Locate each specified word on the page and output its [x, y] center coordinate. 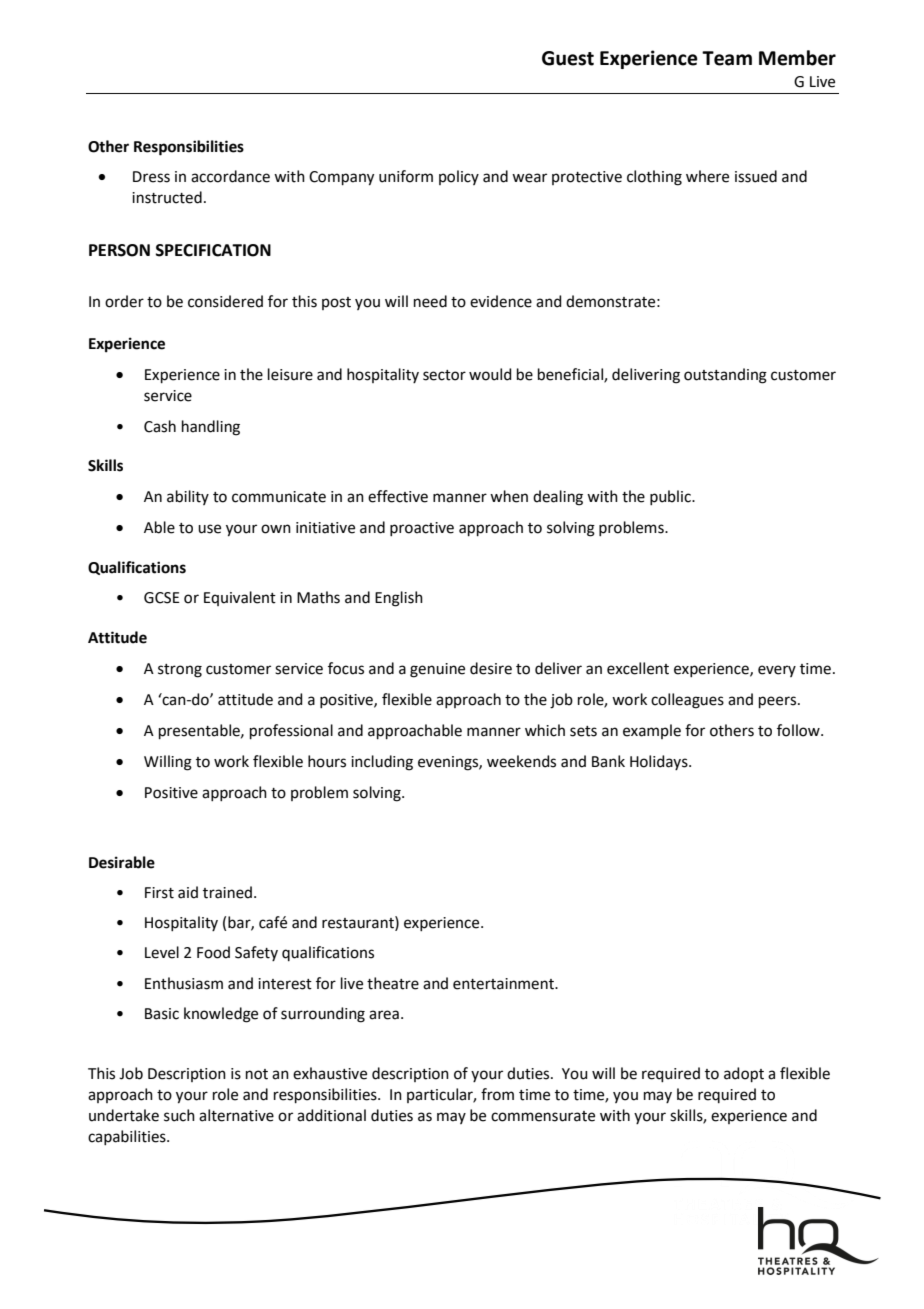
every [777, 671]
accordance [230, 176]
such [179, 1115]
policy [459, 177]
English [399, 599]
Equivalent [240, 598]
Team [727, 58]
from [497, 1094]
